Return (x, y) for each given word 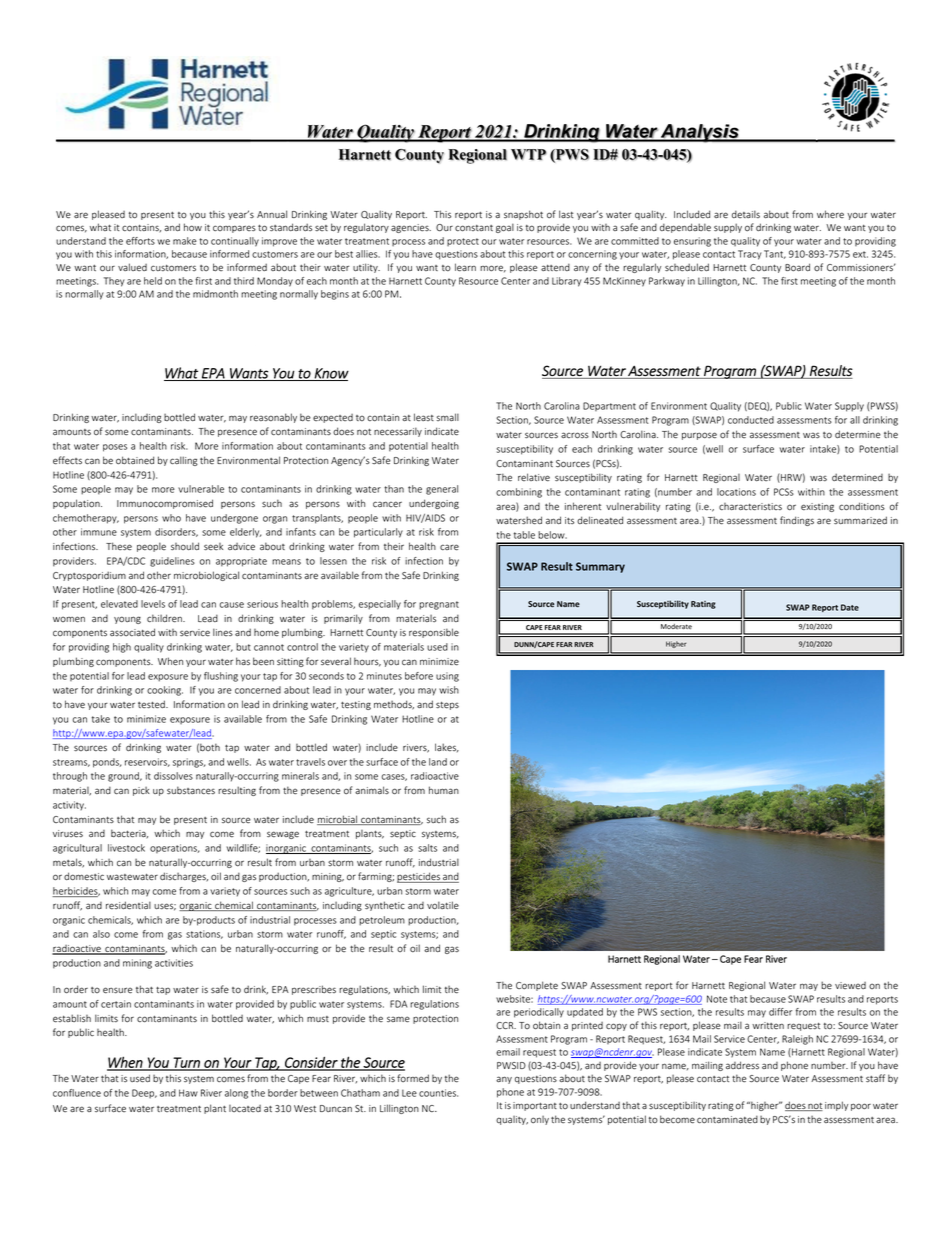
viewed (850, 985)
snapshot (523, 215)
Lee (409, 1093)
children (165, 618)
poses (115, 448)
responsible (434, 633)
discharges (184, 877)
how (193, 227)
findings (797, 521)
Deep (144, 1093)
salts (427, 848)
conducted (751, 420)
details (746, 214)
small (448, 417)
